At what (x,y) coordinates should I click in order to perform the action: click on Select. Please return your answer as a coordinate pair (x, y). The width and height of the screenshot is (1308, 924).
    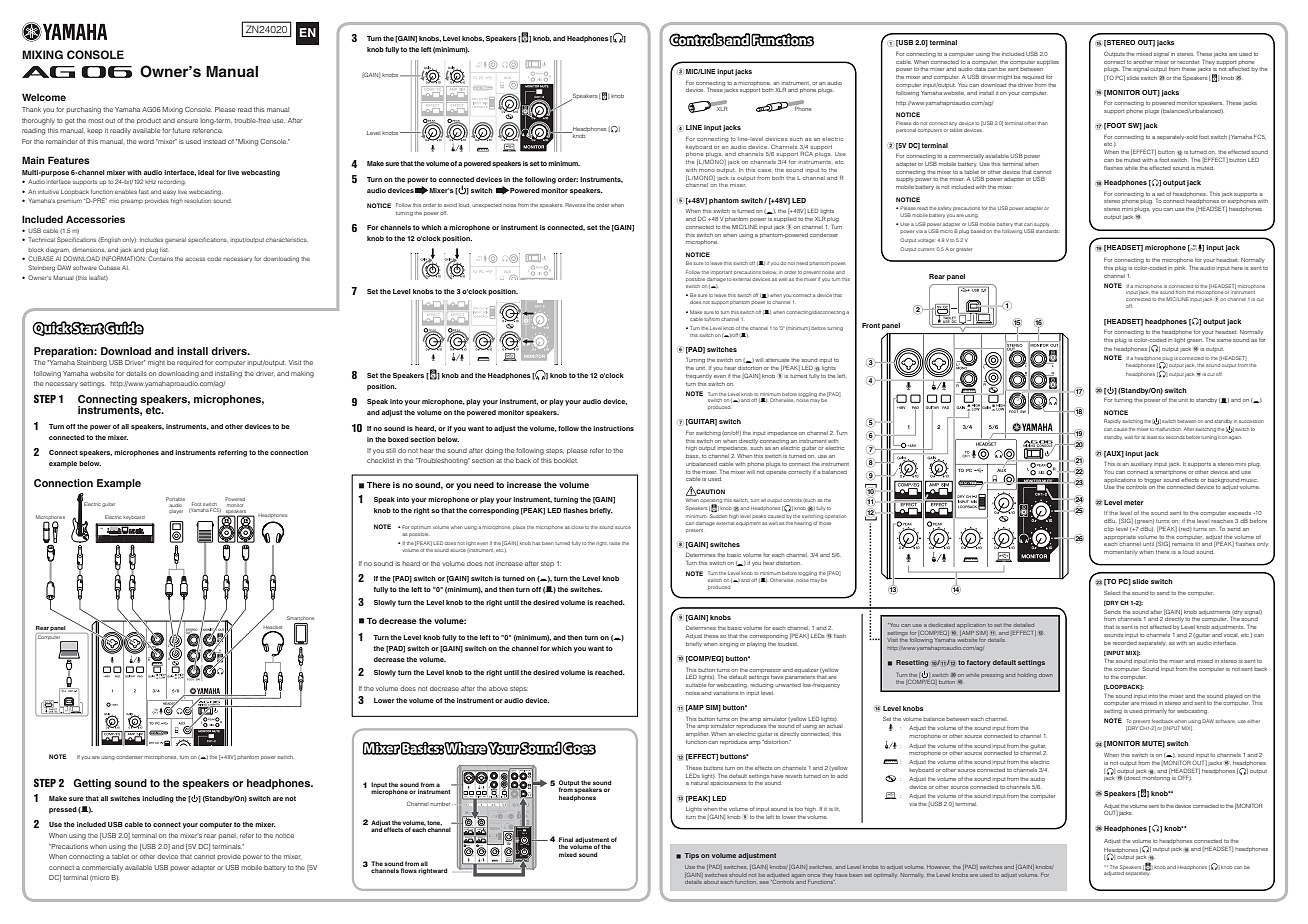
    Looking at the image, I should click on (1112, 592).
